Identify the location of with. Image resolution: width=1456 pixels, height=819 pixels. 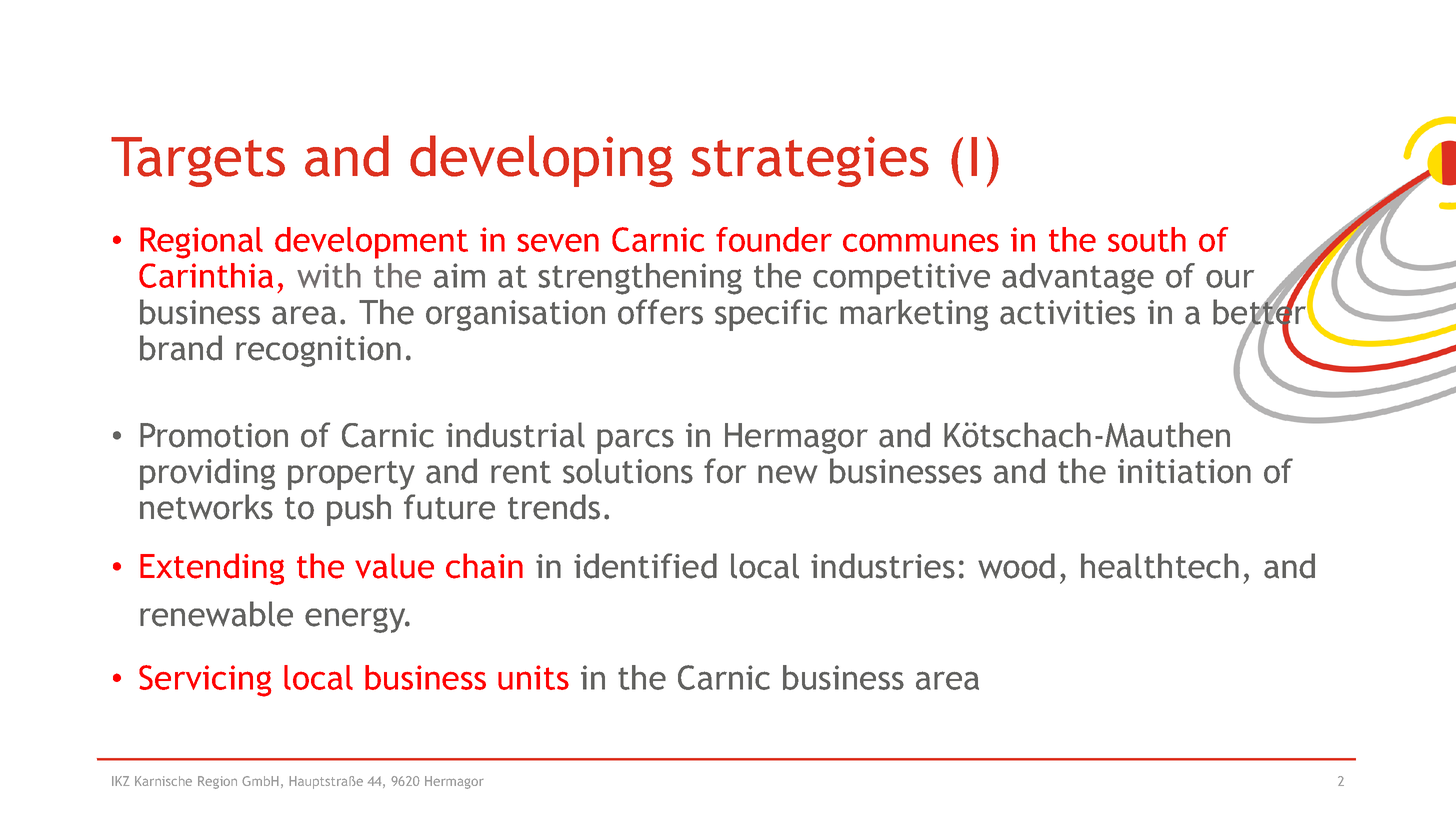
(329, 275).
